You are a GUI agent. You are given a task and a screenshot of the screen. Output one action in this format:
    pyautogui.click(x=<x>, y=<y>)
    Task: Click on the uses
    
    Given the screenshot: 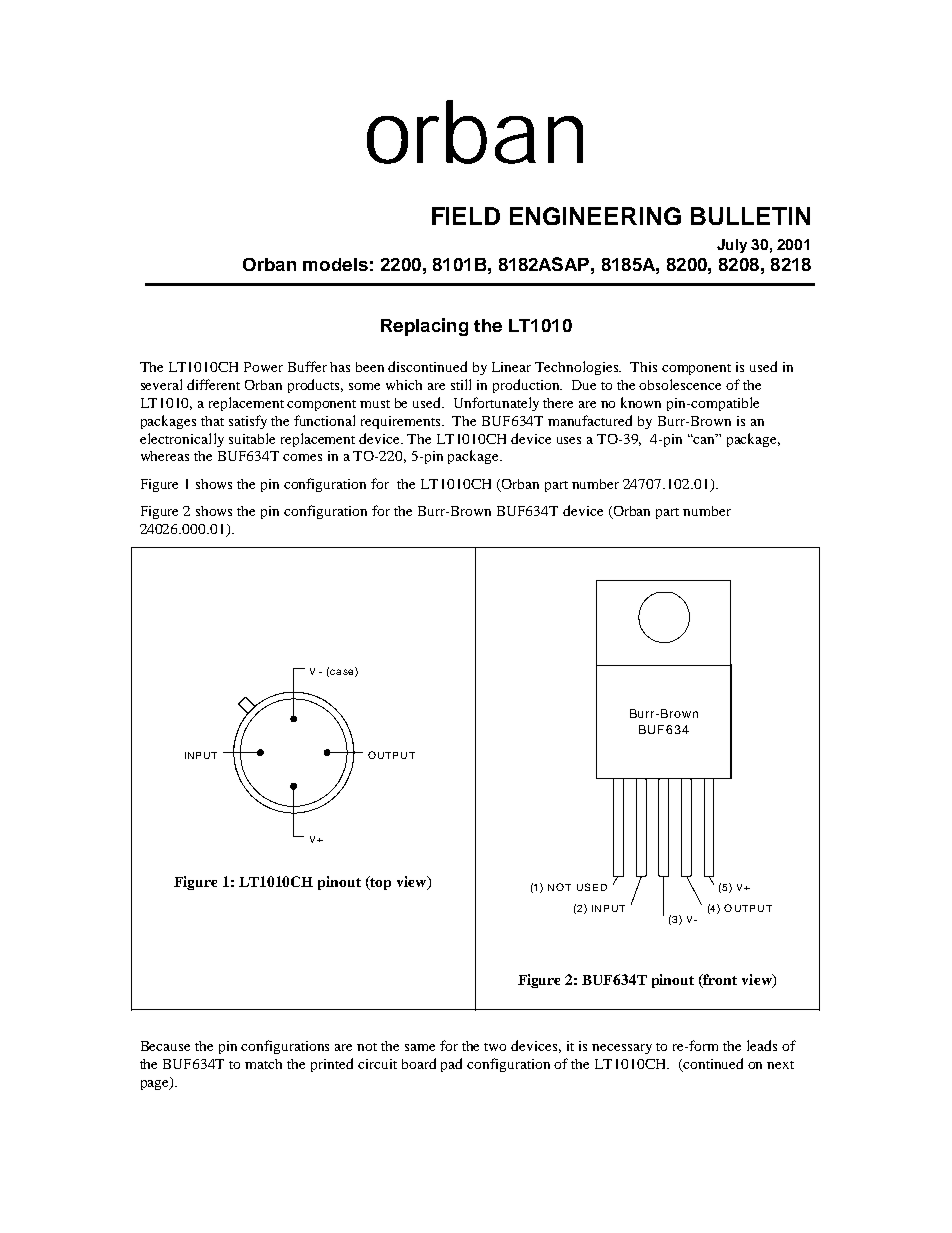 What is the action you would take?
    pyautogui.click(x=569, y=440)
